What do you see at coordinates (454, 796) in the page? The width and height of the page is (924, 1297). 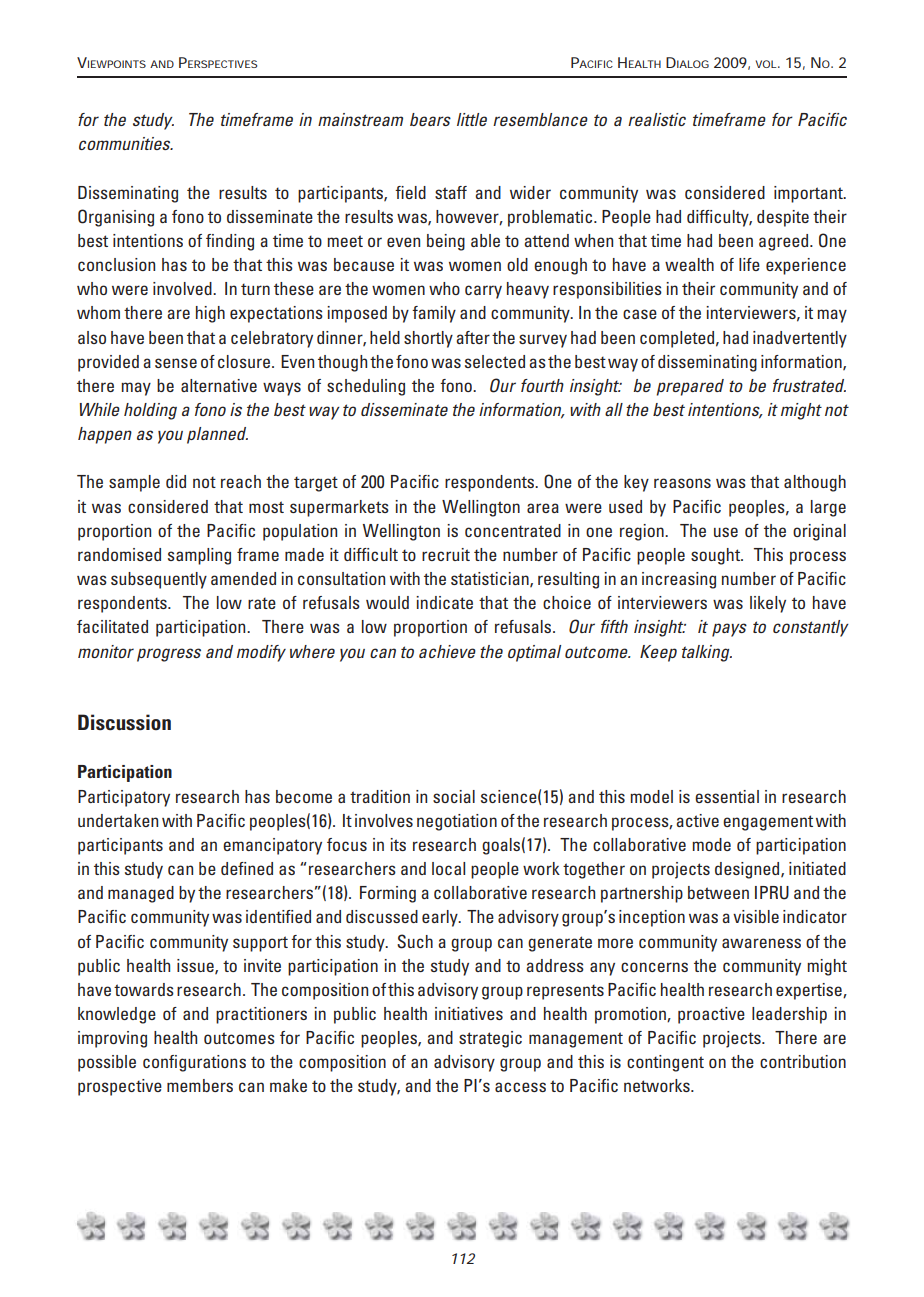 I see `social` at bounding box center [454, 796].
